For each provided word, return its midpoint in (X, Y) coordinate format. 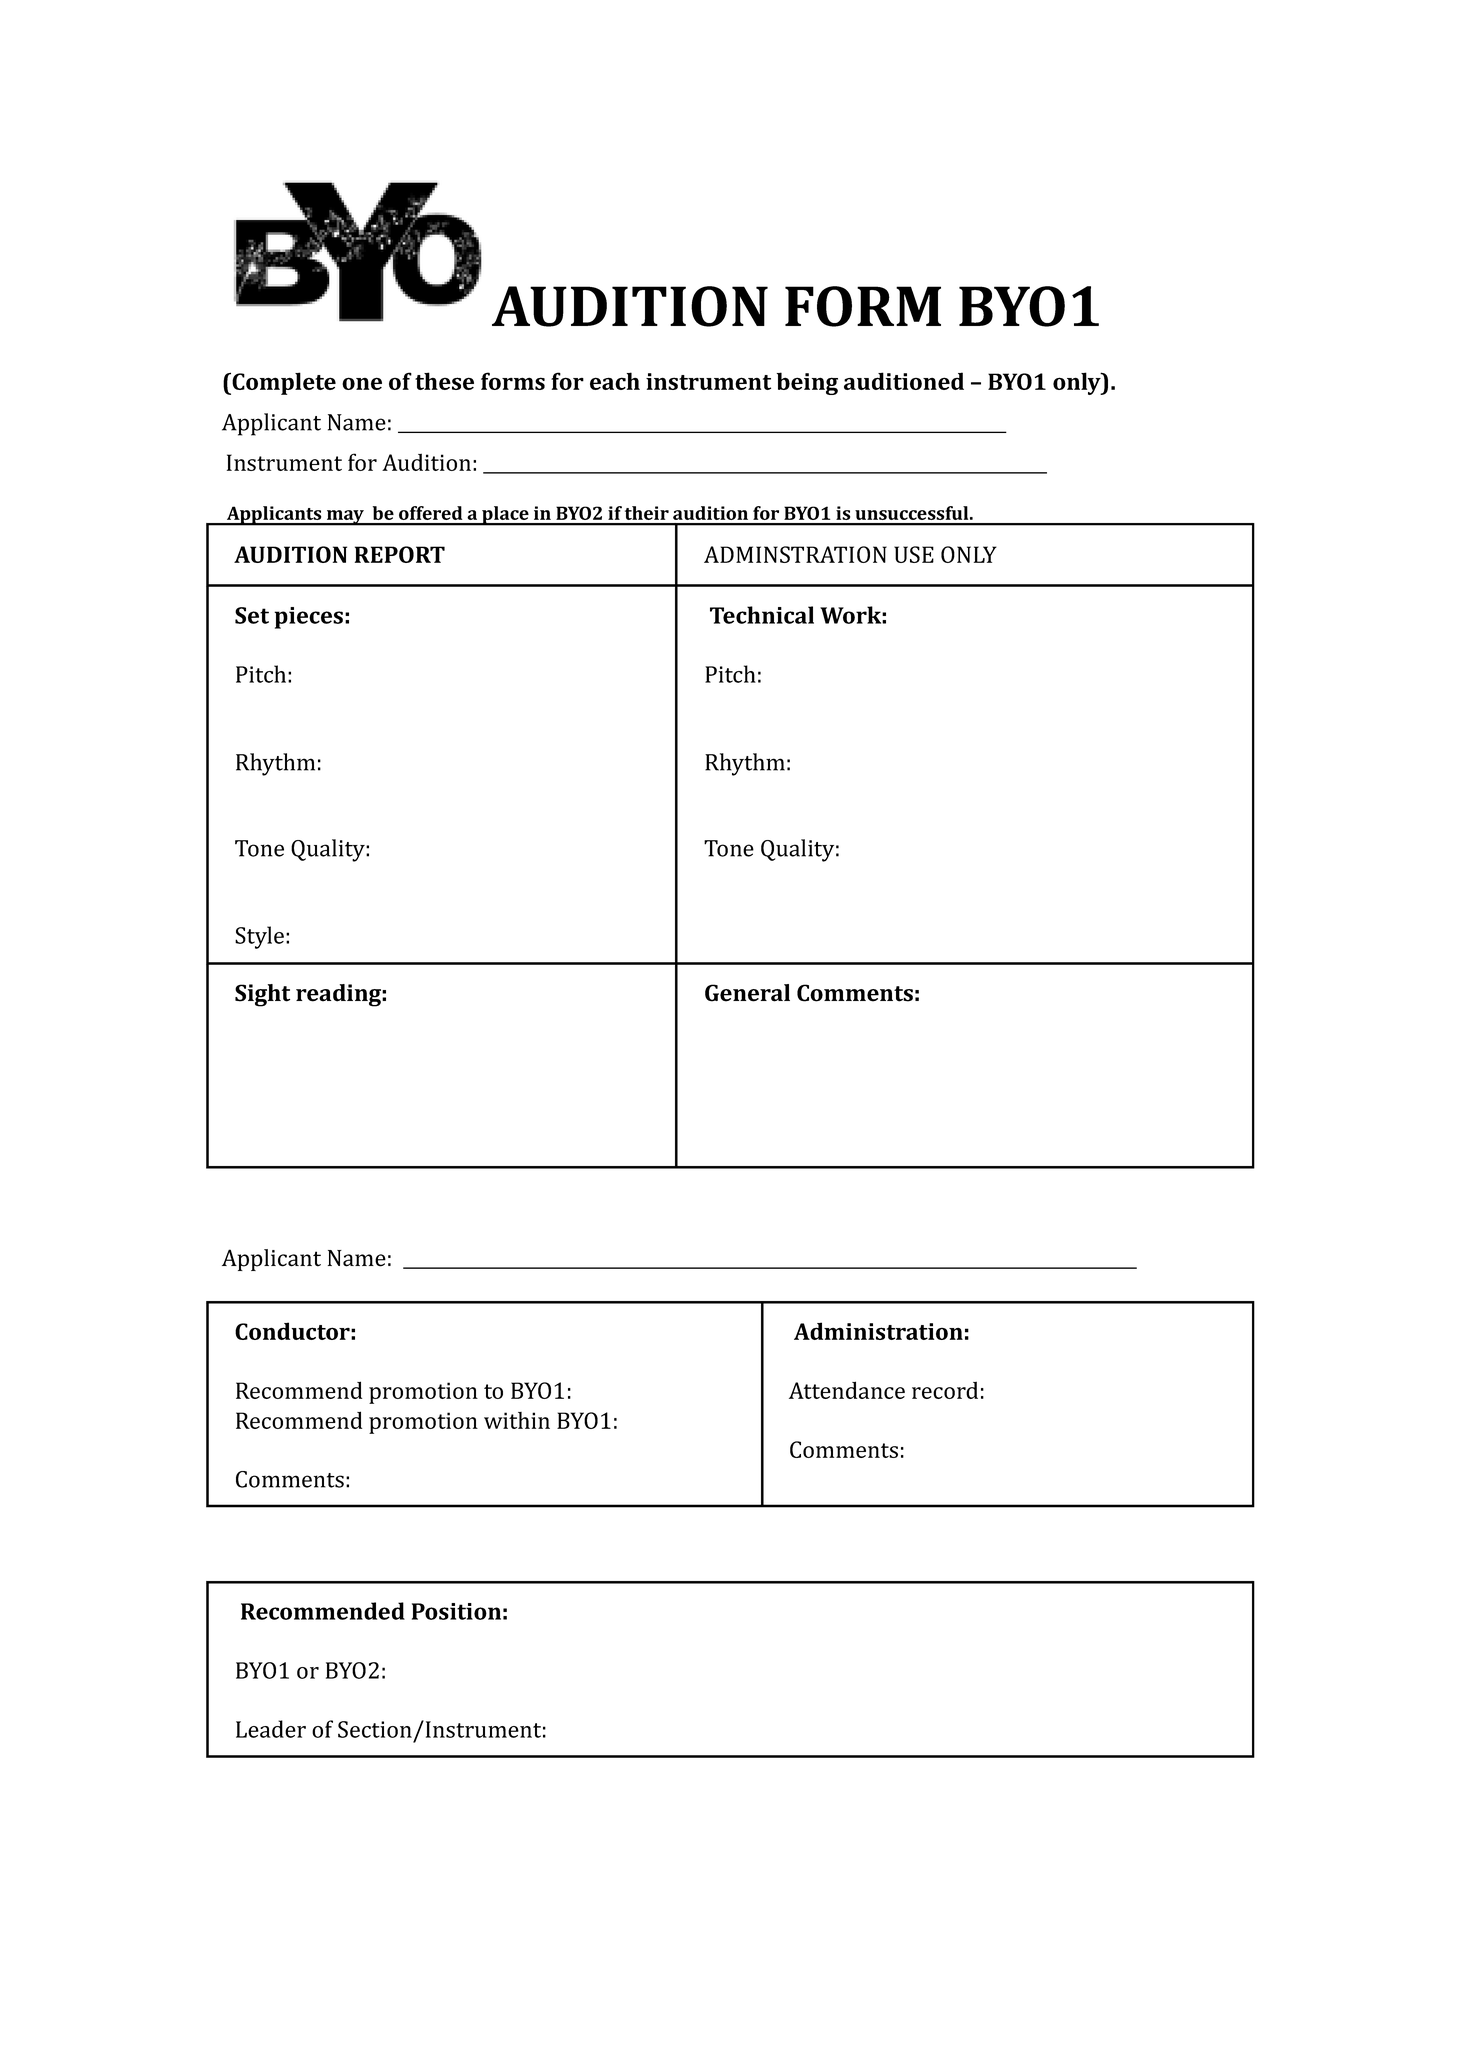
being (807, 383)
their (647, 513)
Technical (762, 615)
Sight (262, 995)
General (747, 993)
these (444, 381)
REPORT (400, 554)
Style (259, 937)
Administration (878, 1331)
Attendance (847, 1390)
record (945, 1390)
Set (252, 615)
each (615, 381)
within (517, 1420)
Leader (271, 1729)
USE (914, 554)
